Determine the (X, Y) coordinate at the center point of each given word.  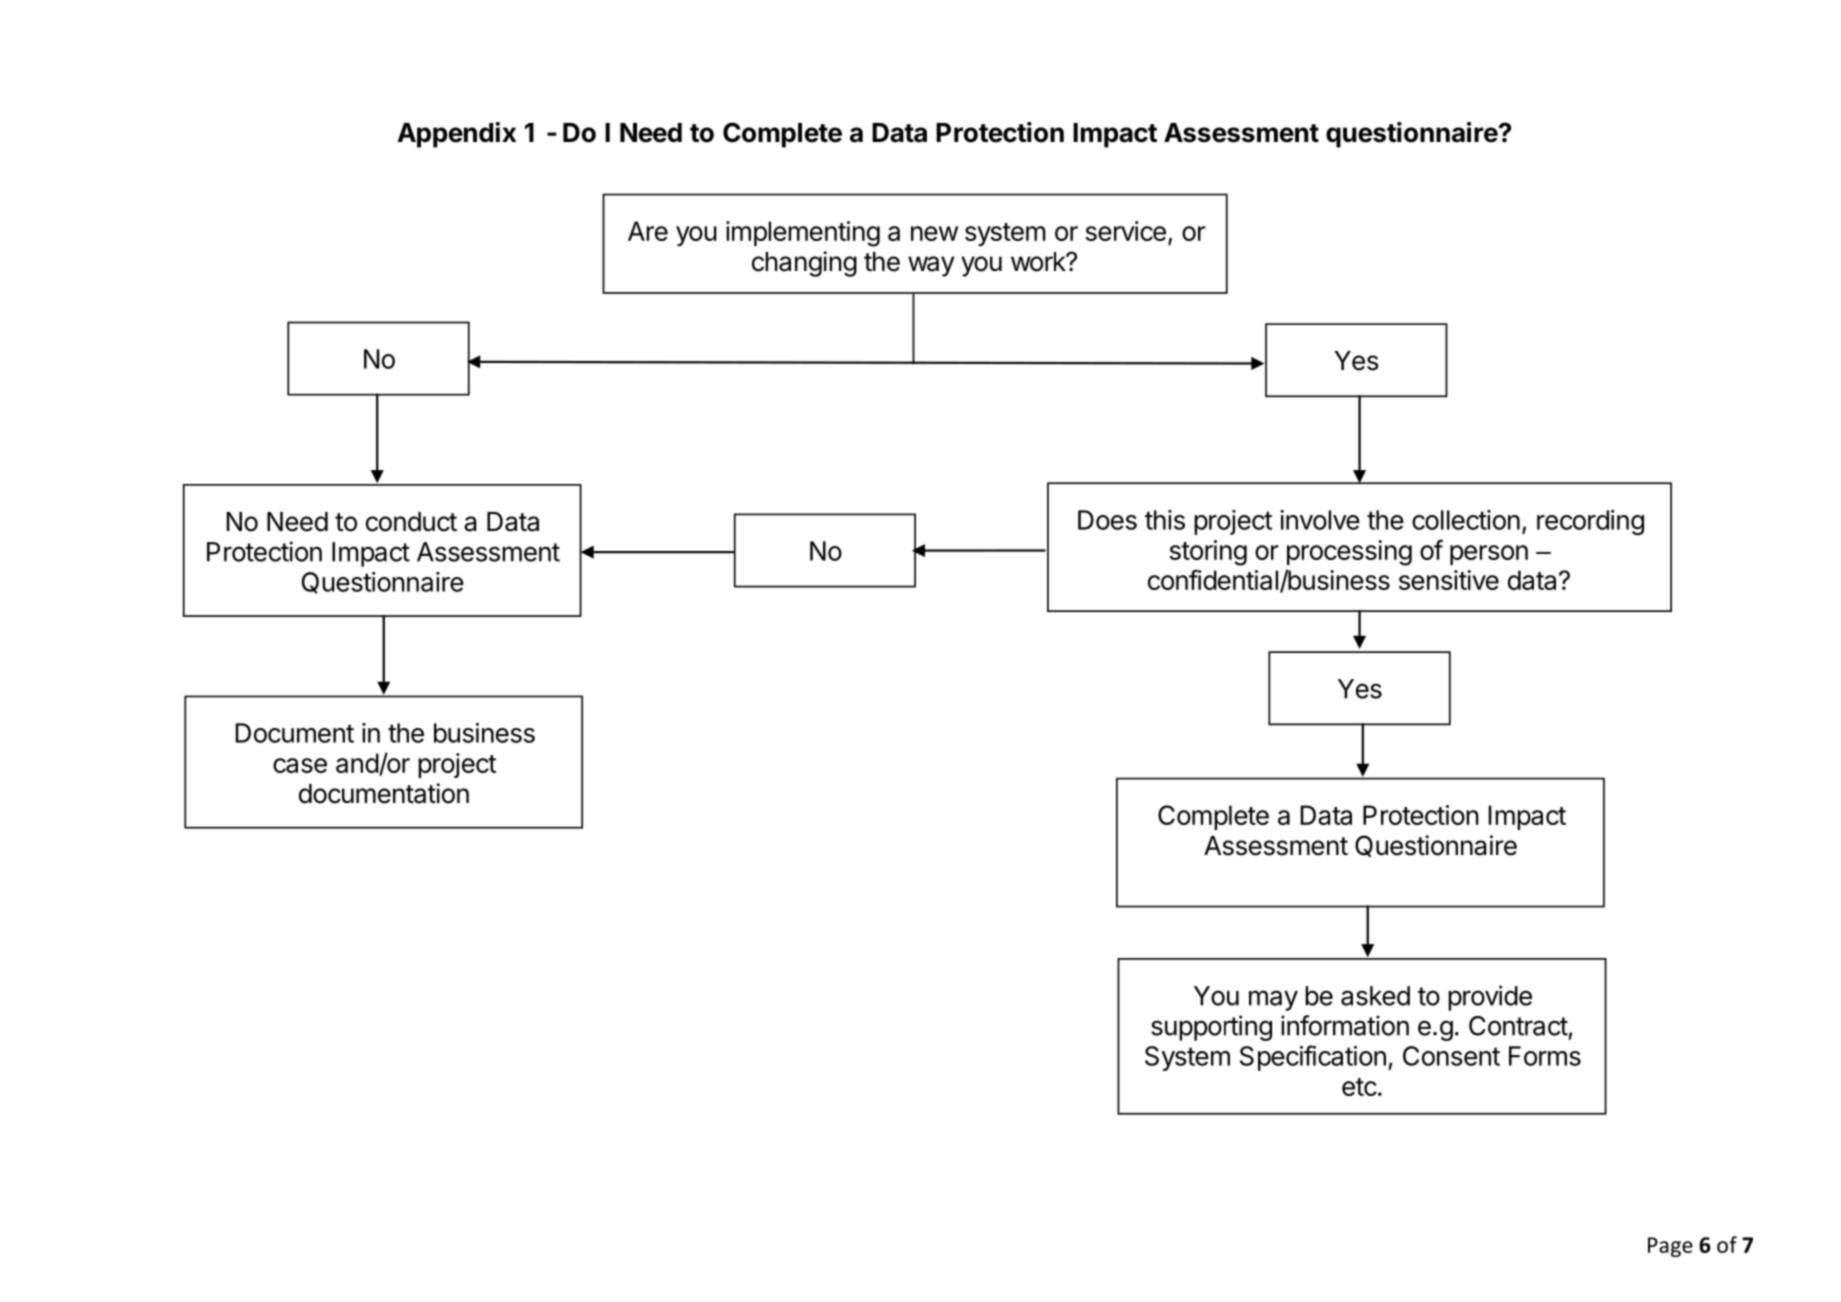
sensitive (1449, 580)
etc (1359, 1087)
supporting (1211, 1028)
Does (1107, 520)
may (1273, 1000)
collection (1466, 520)
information (1345, 1025)
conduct (411, 522)
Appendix (456, 135)
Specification (1313, 1058)
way (931, 266)
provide (1490, 998)
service (1126, 231)
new (934, 233)
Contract (1518, 1026)
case (300, 765)
